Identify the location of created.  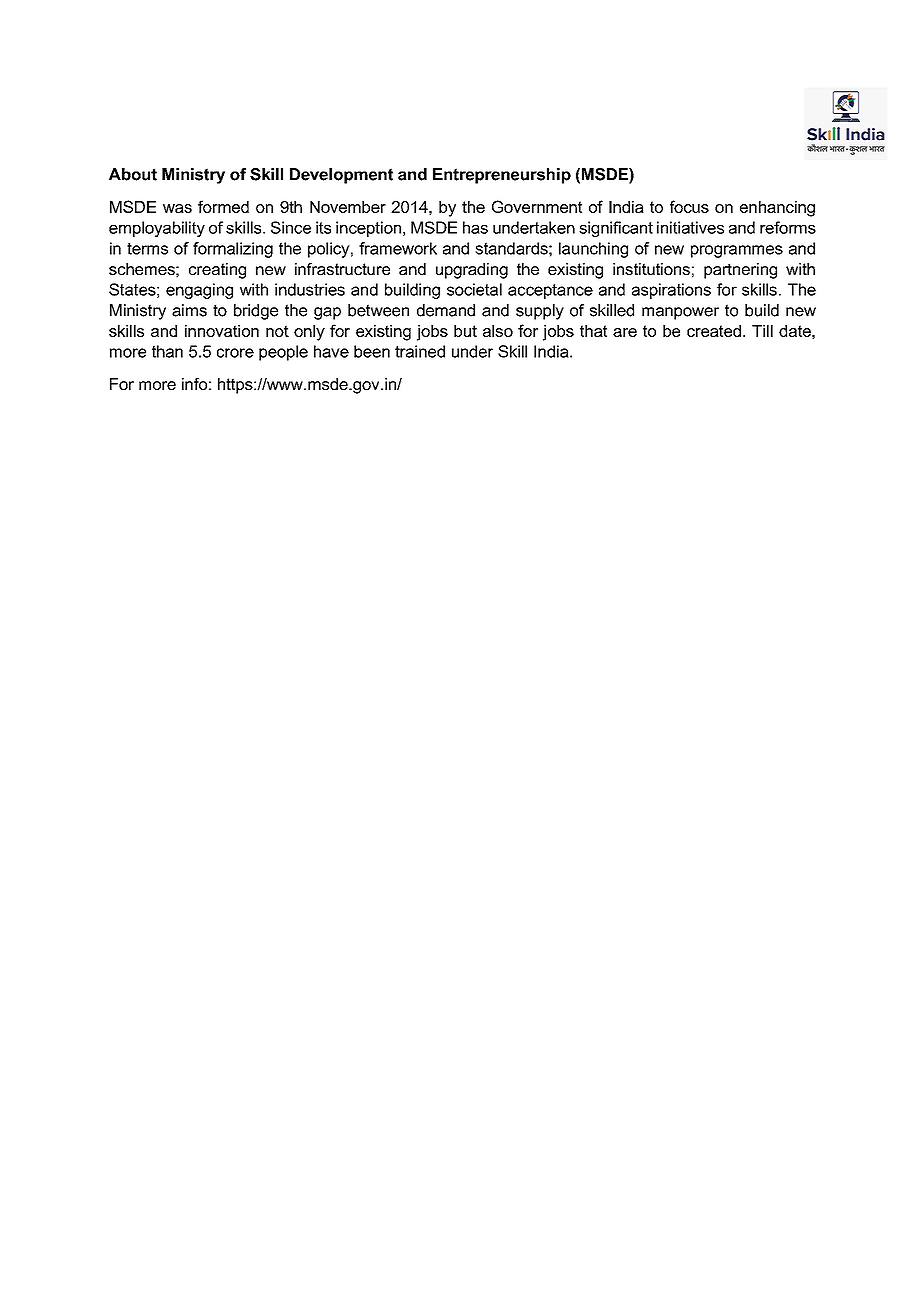
(714, 331).
